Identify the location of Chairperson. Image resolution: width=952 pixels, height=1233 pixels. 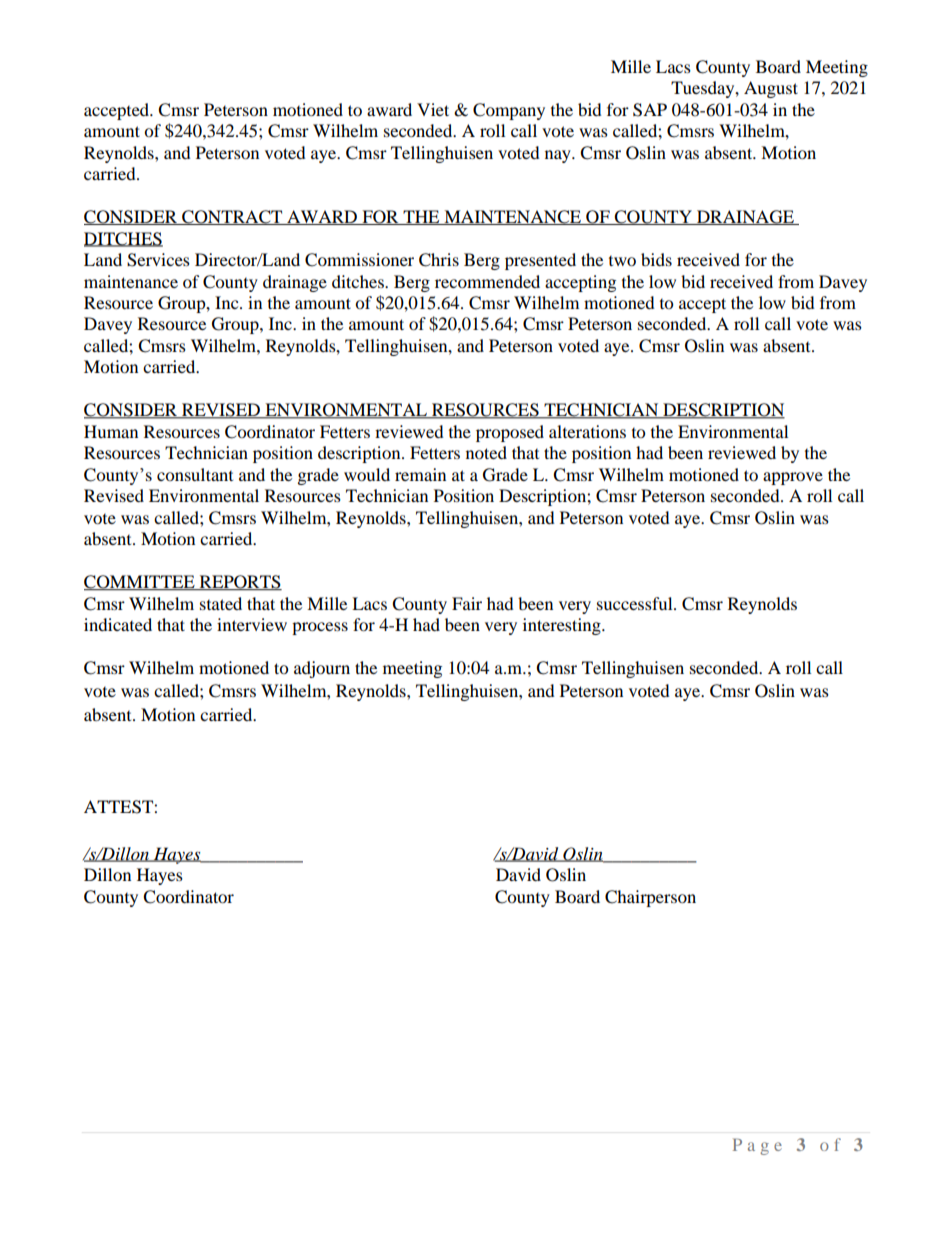
(650, 898).
